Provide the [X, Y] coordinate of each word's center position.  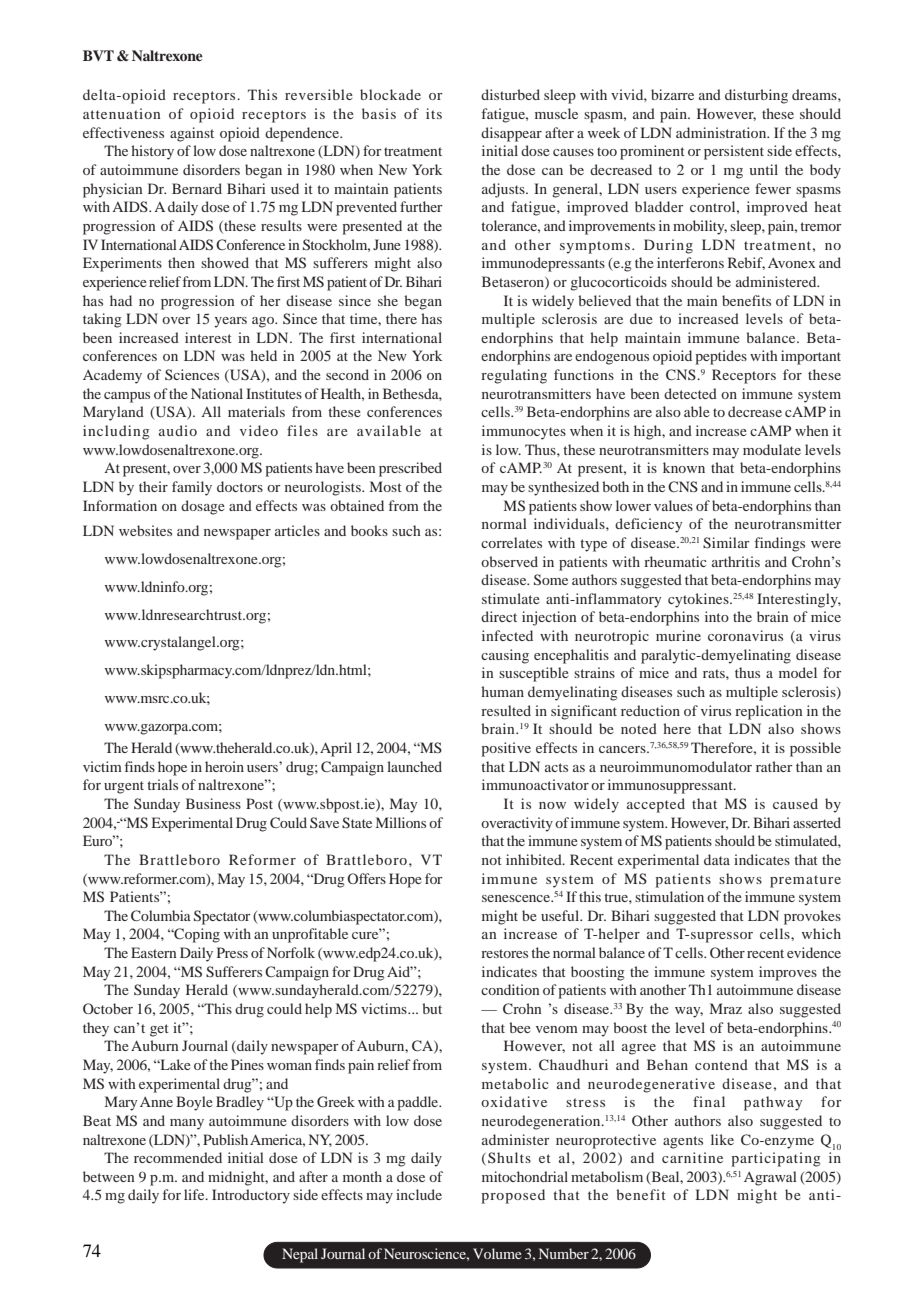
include [419, 1194]
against [192, 134]
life [195, 1194]
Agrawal [770, 1178]
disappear [511, 134]
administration [722, 132]
